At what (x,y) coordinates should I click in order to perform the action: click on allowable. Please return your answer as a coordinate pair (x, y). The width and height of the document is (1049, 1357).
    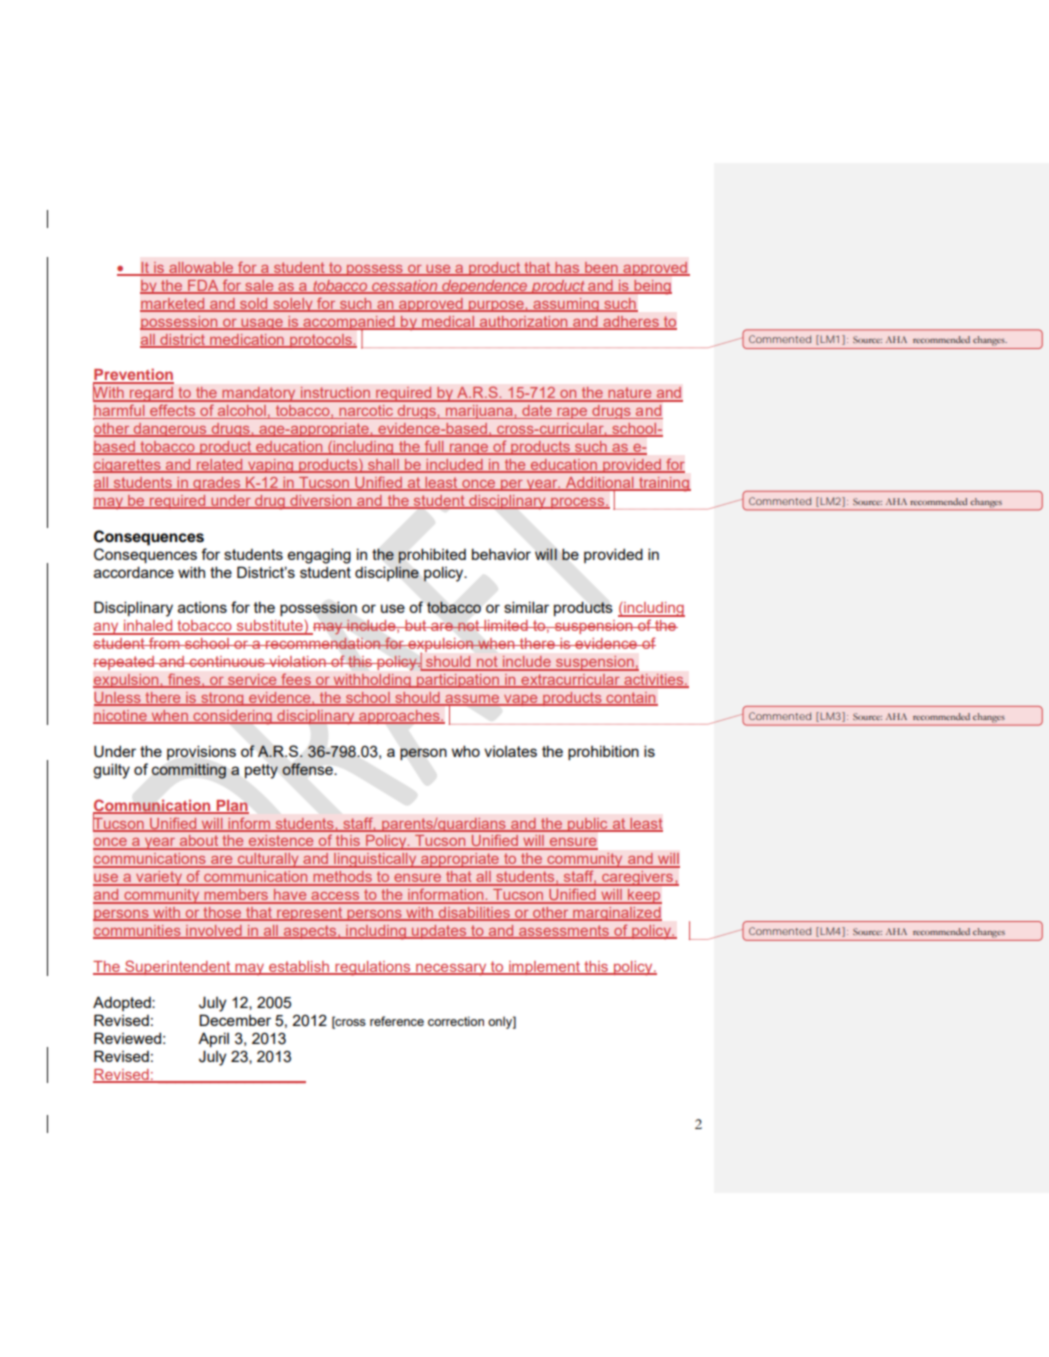
    Looking at the image, I should click on (201, 268).
